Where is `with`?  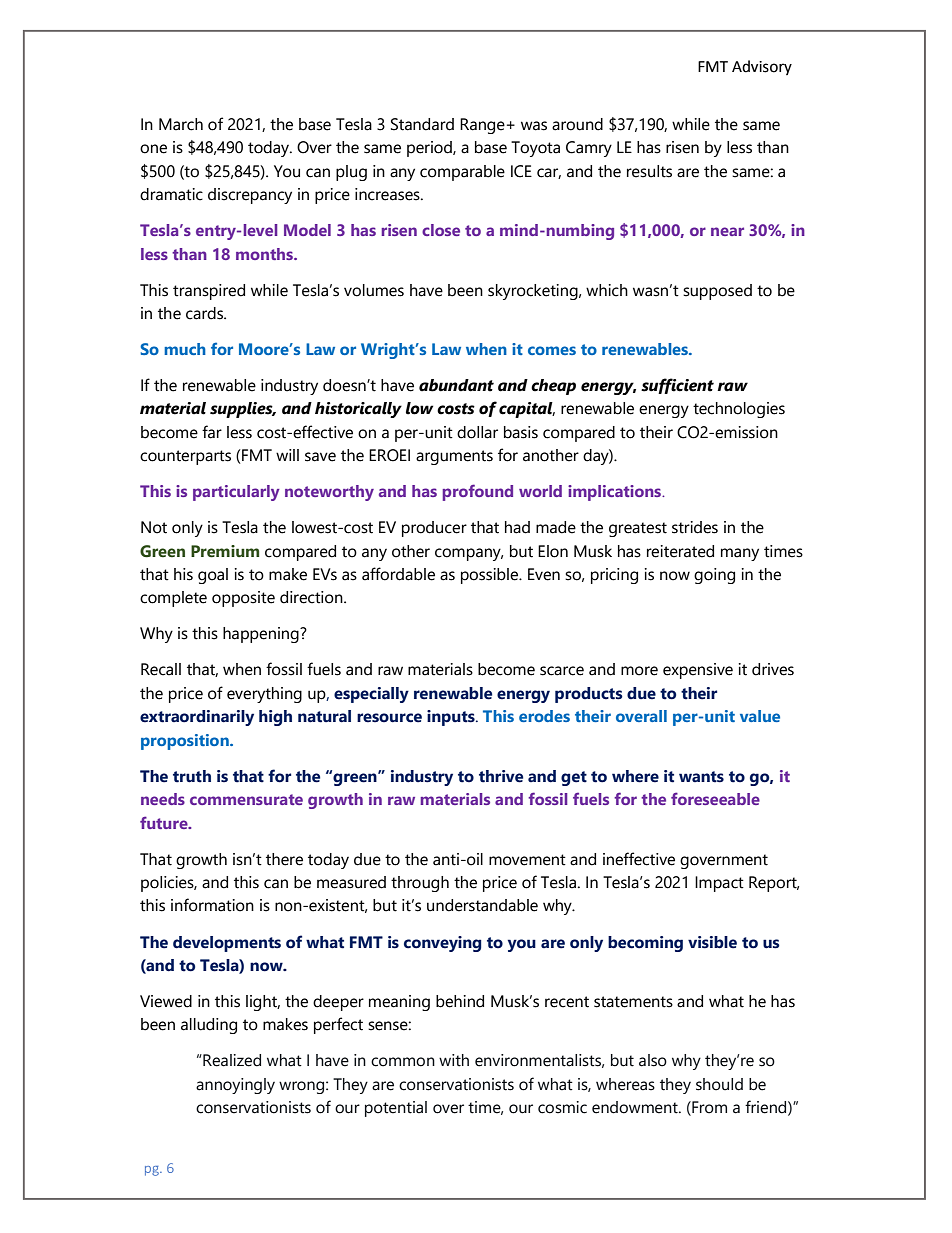 with is located at coordinates (454, 1060).
